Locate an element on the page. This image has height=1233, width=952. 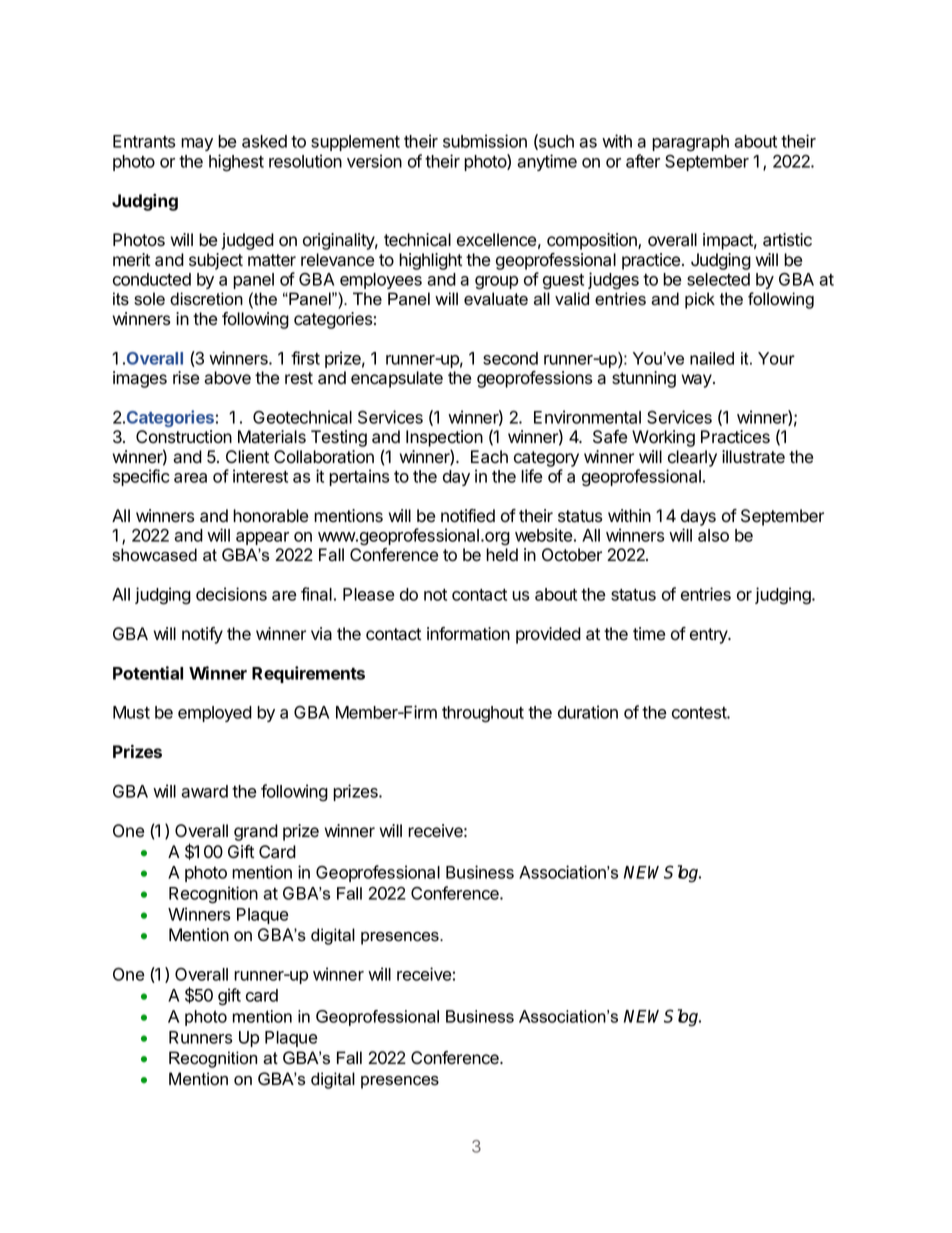
encapsulate is located at coordinates (397, 379).
